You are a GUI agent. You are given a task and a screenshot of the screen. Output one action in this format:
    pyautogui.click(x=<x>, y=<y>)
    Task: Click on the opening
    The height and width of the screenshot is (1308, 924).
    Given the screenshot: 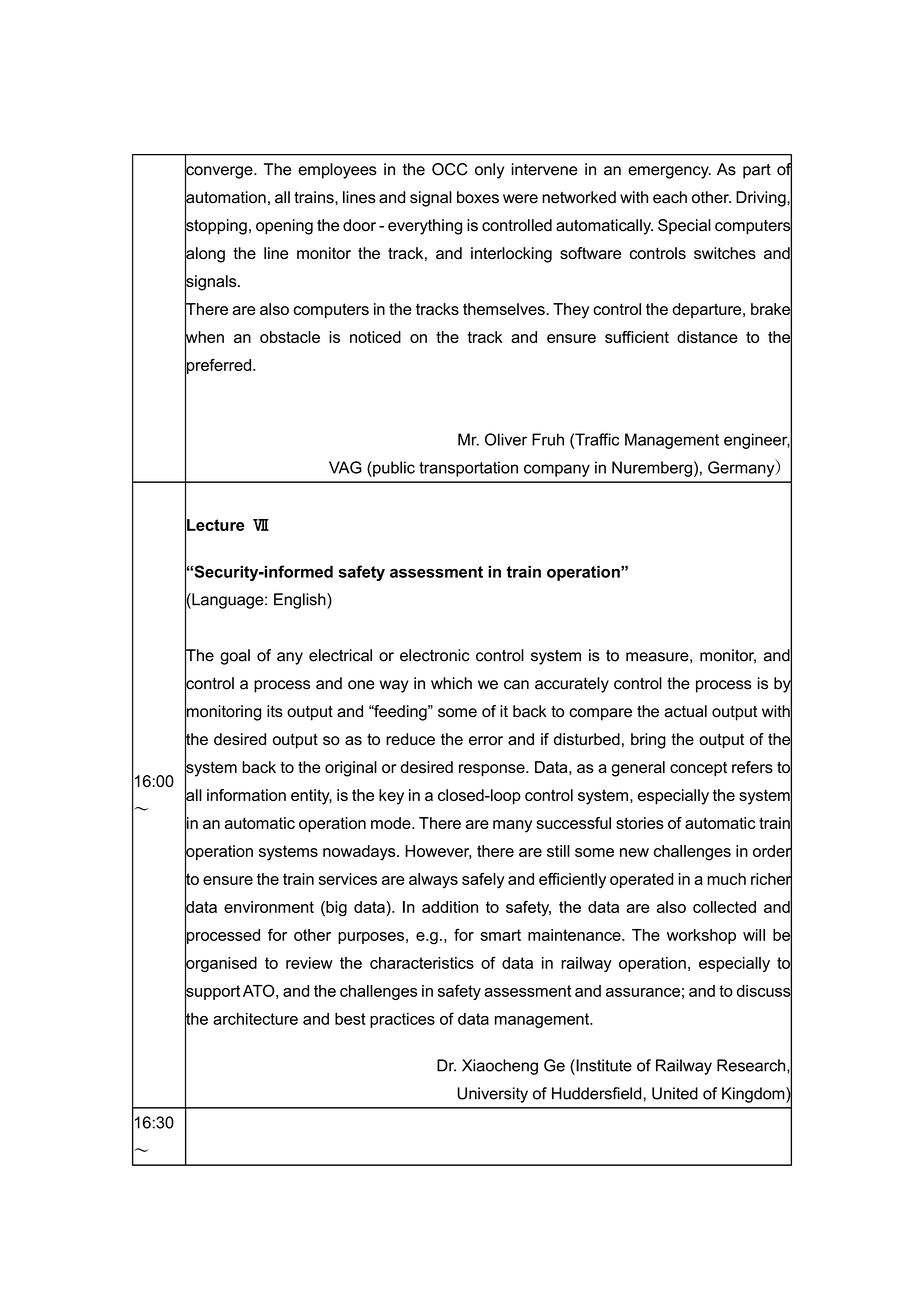 What is the action you would take?
    pyautogui.click(x=284, y=227)
